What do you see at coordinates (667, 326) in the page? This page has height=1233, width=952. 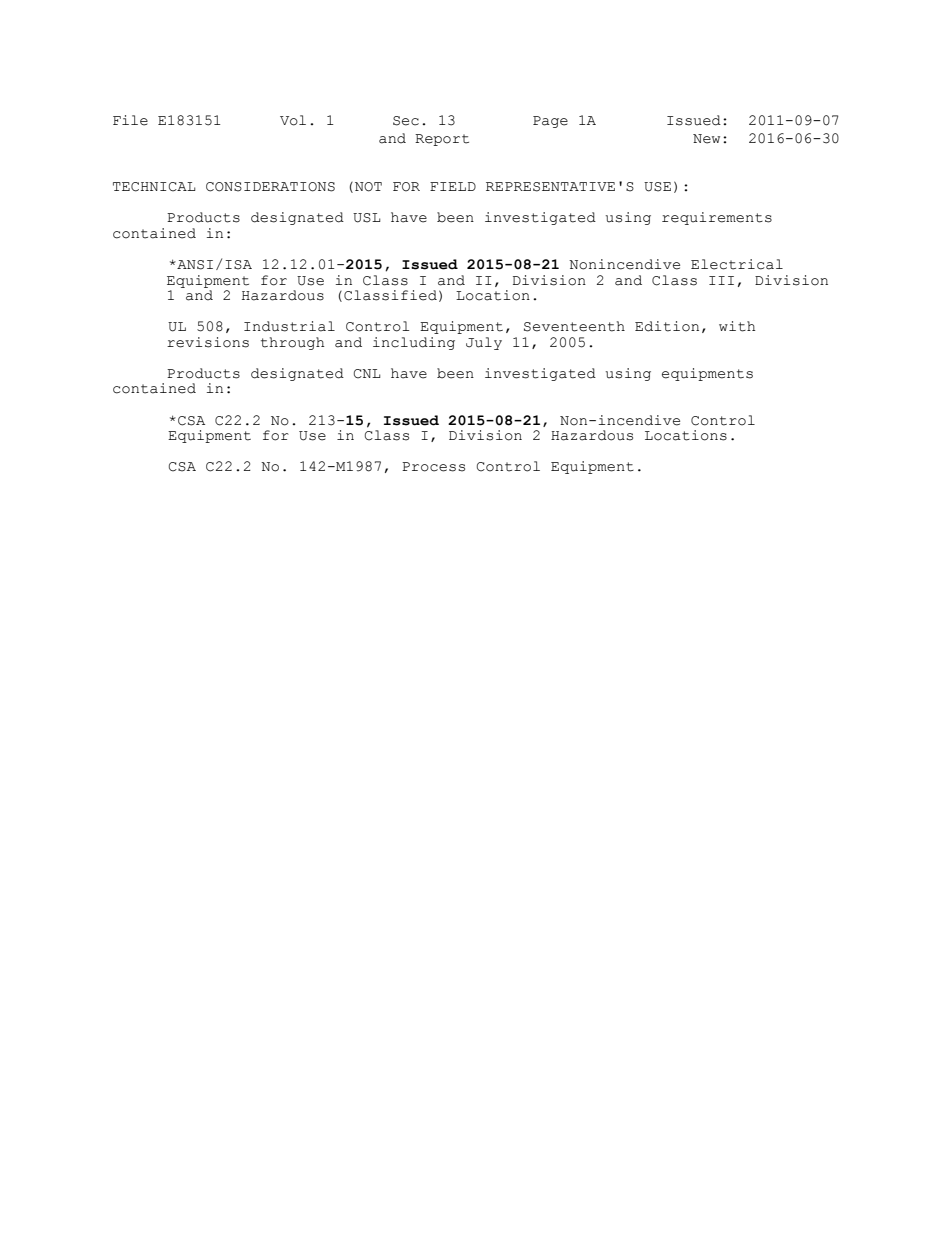 I see `Edition` at bounding box center [667, 326].
